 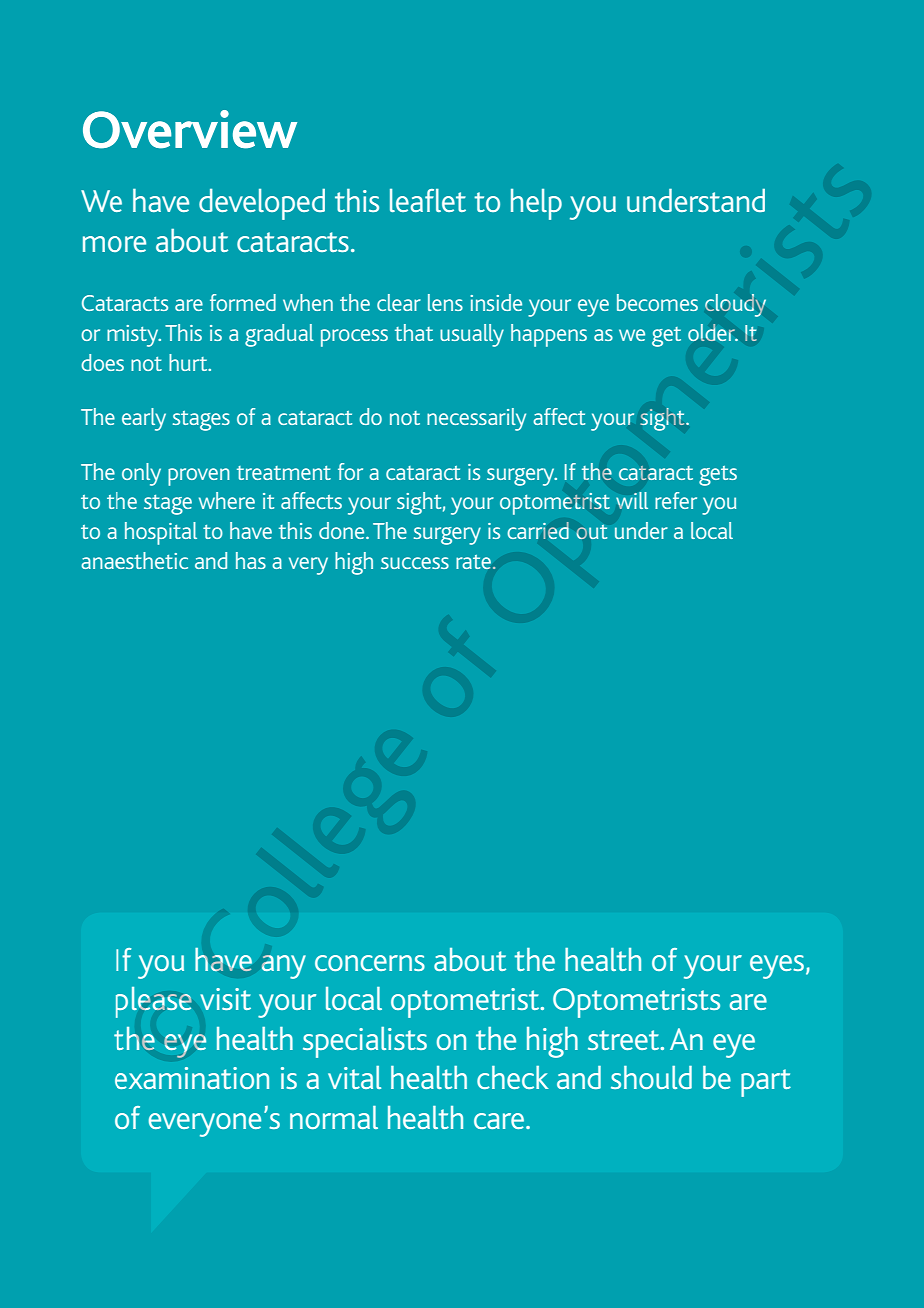 What do you see at coordinates (415, 563) in the screenshot?
I see `success` at bounding box center [415, 563].
